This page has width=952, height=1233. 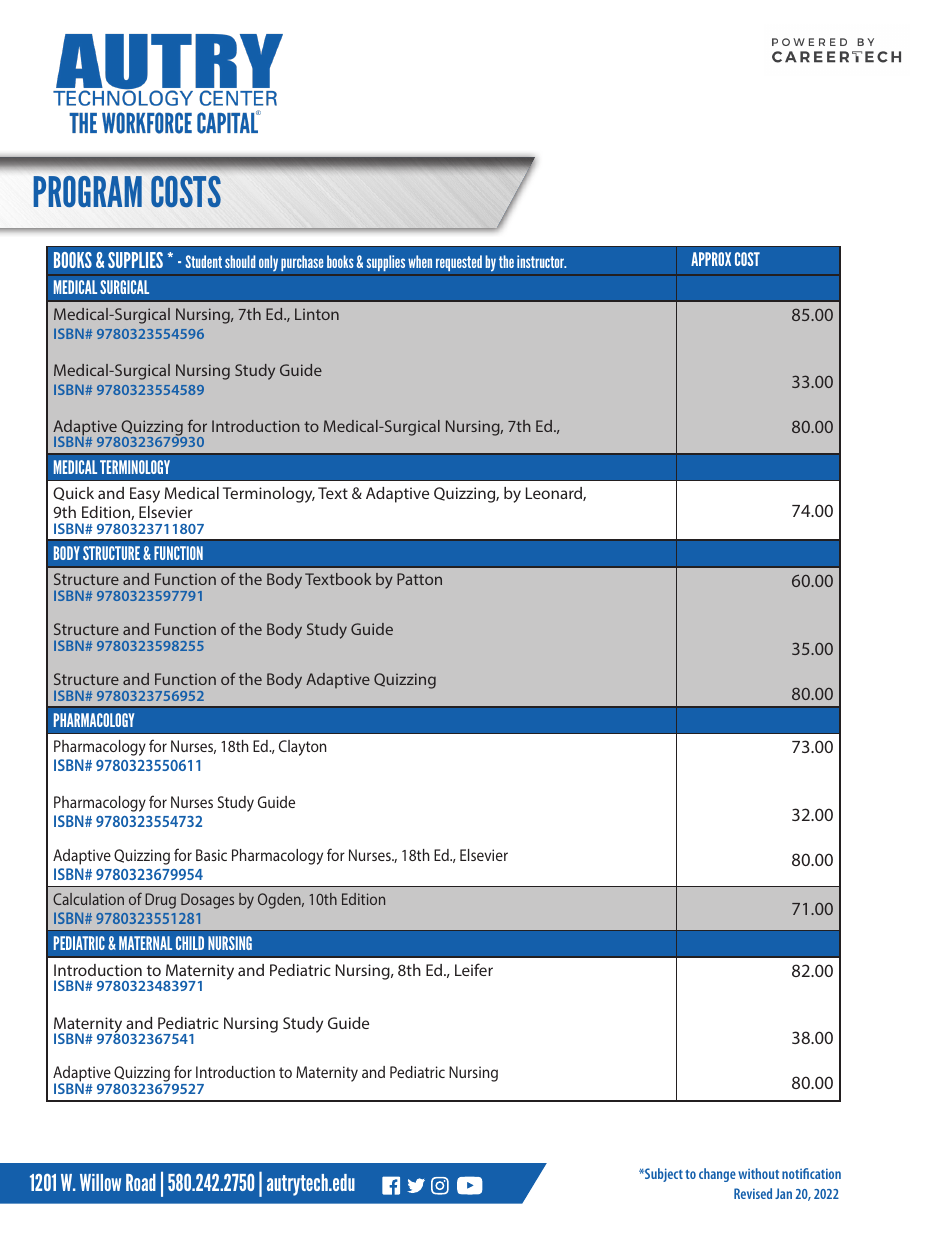 I want to click on without, so click(x=758, y=1173).
